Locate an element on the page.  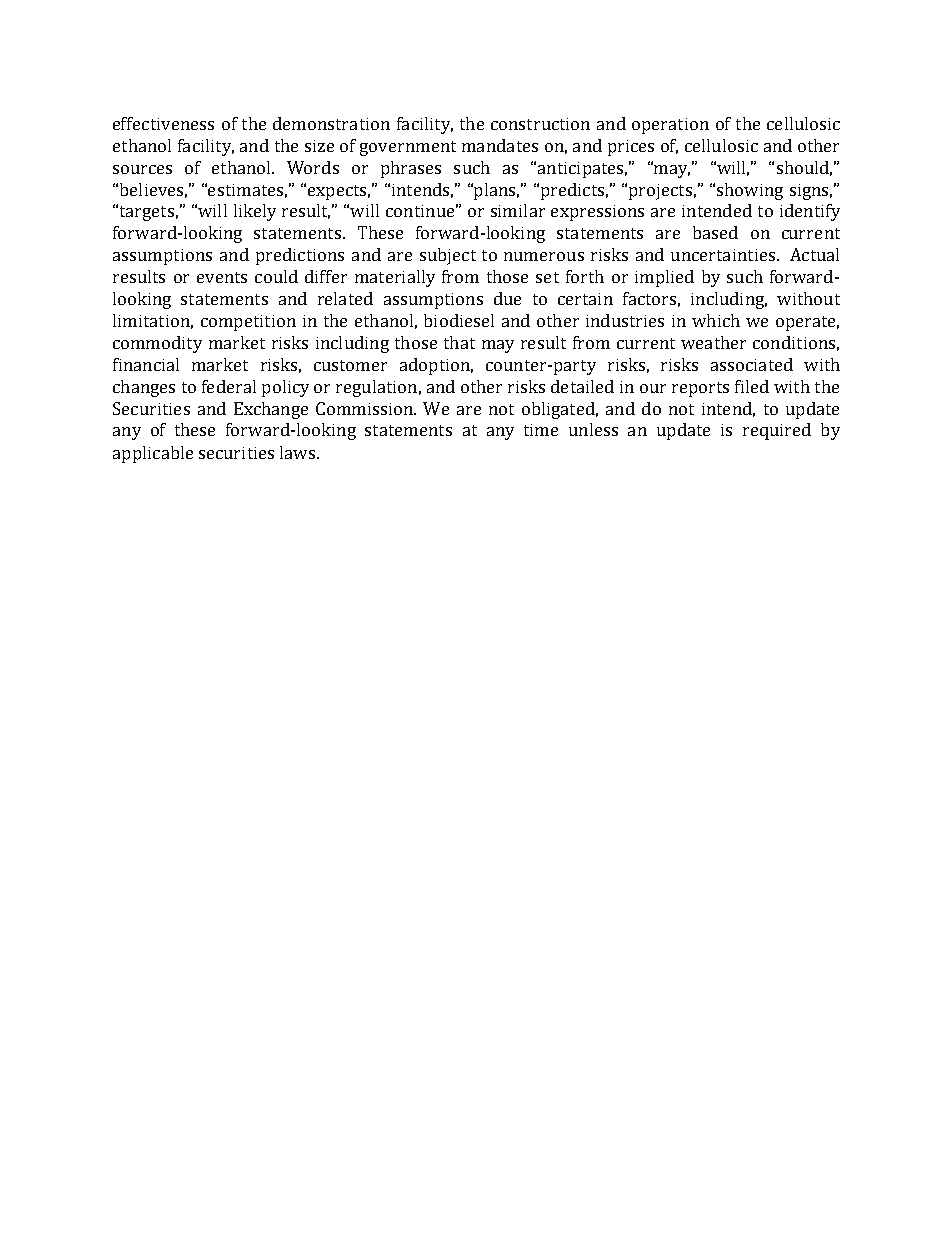
likely is located at coordinates (255, 212).
